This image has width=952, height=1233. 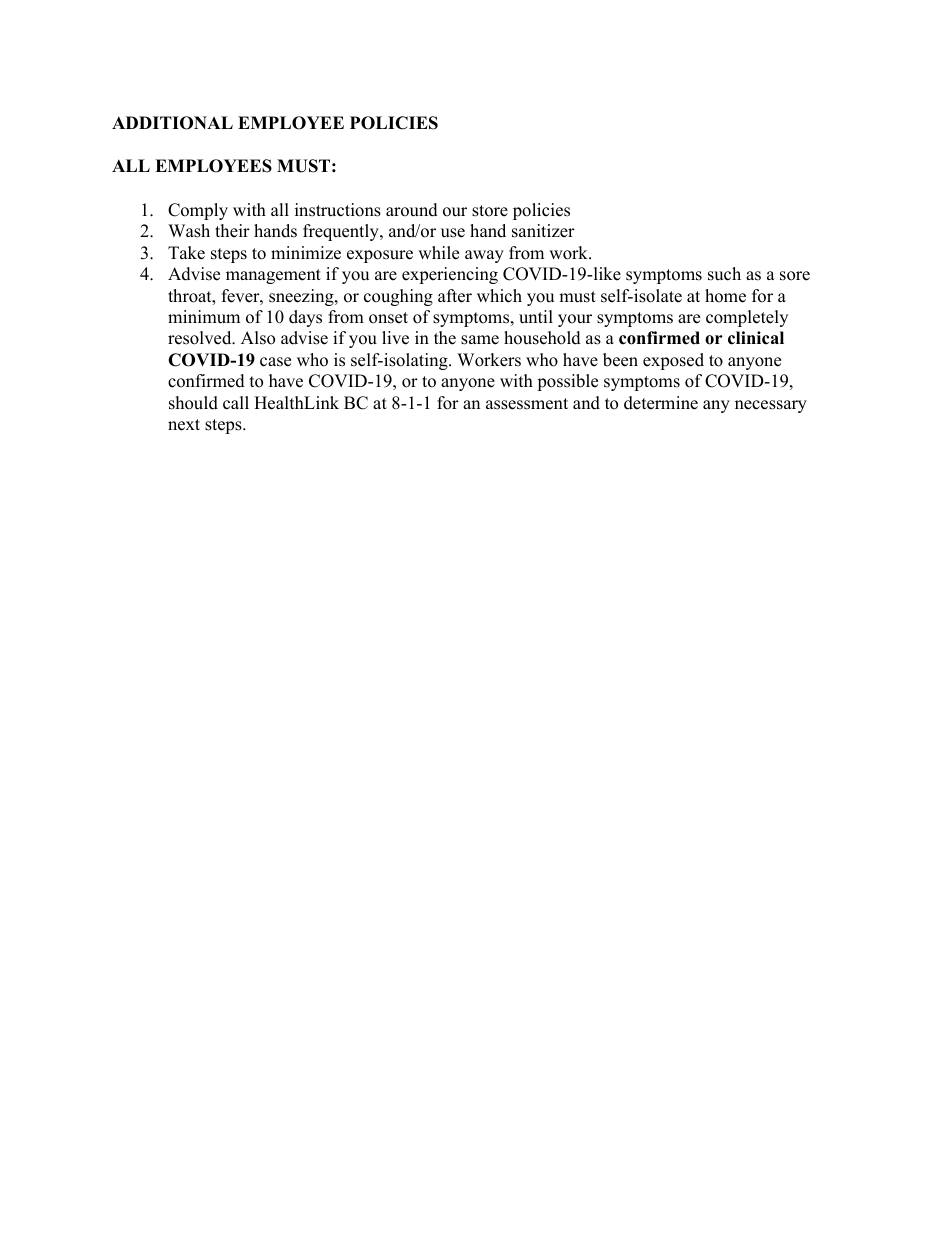 I want to click on such, so click(x=724, y=274).
